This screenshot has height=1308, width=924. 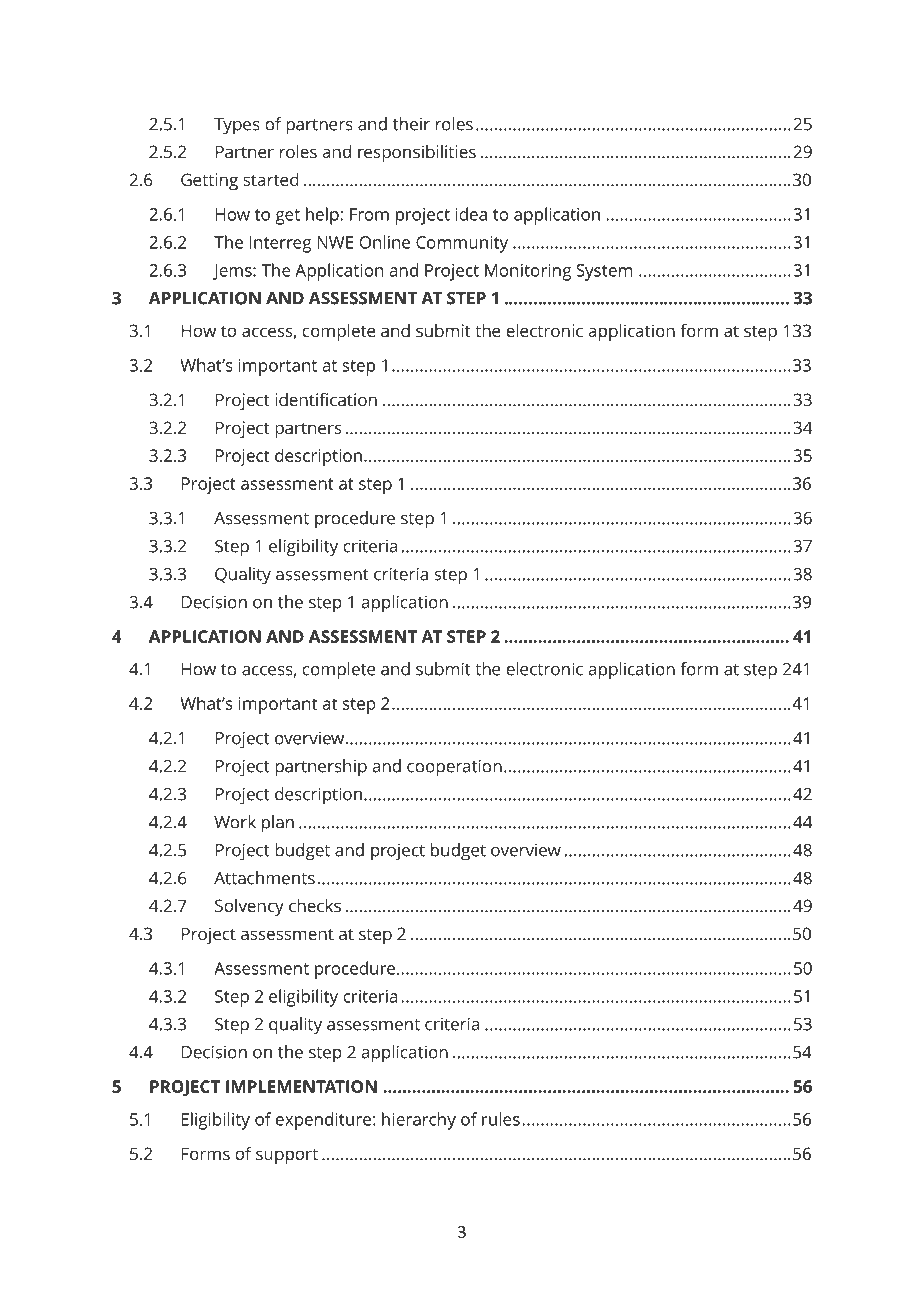 I want to click on Work, so click(x=235, y=822).
